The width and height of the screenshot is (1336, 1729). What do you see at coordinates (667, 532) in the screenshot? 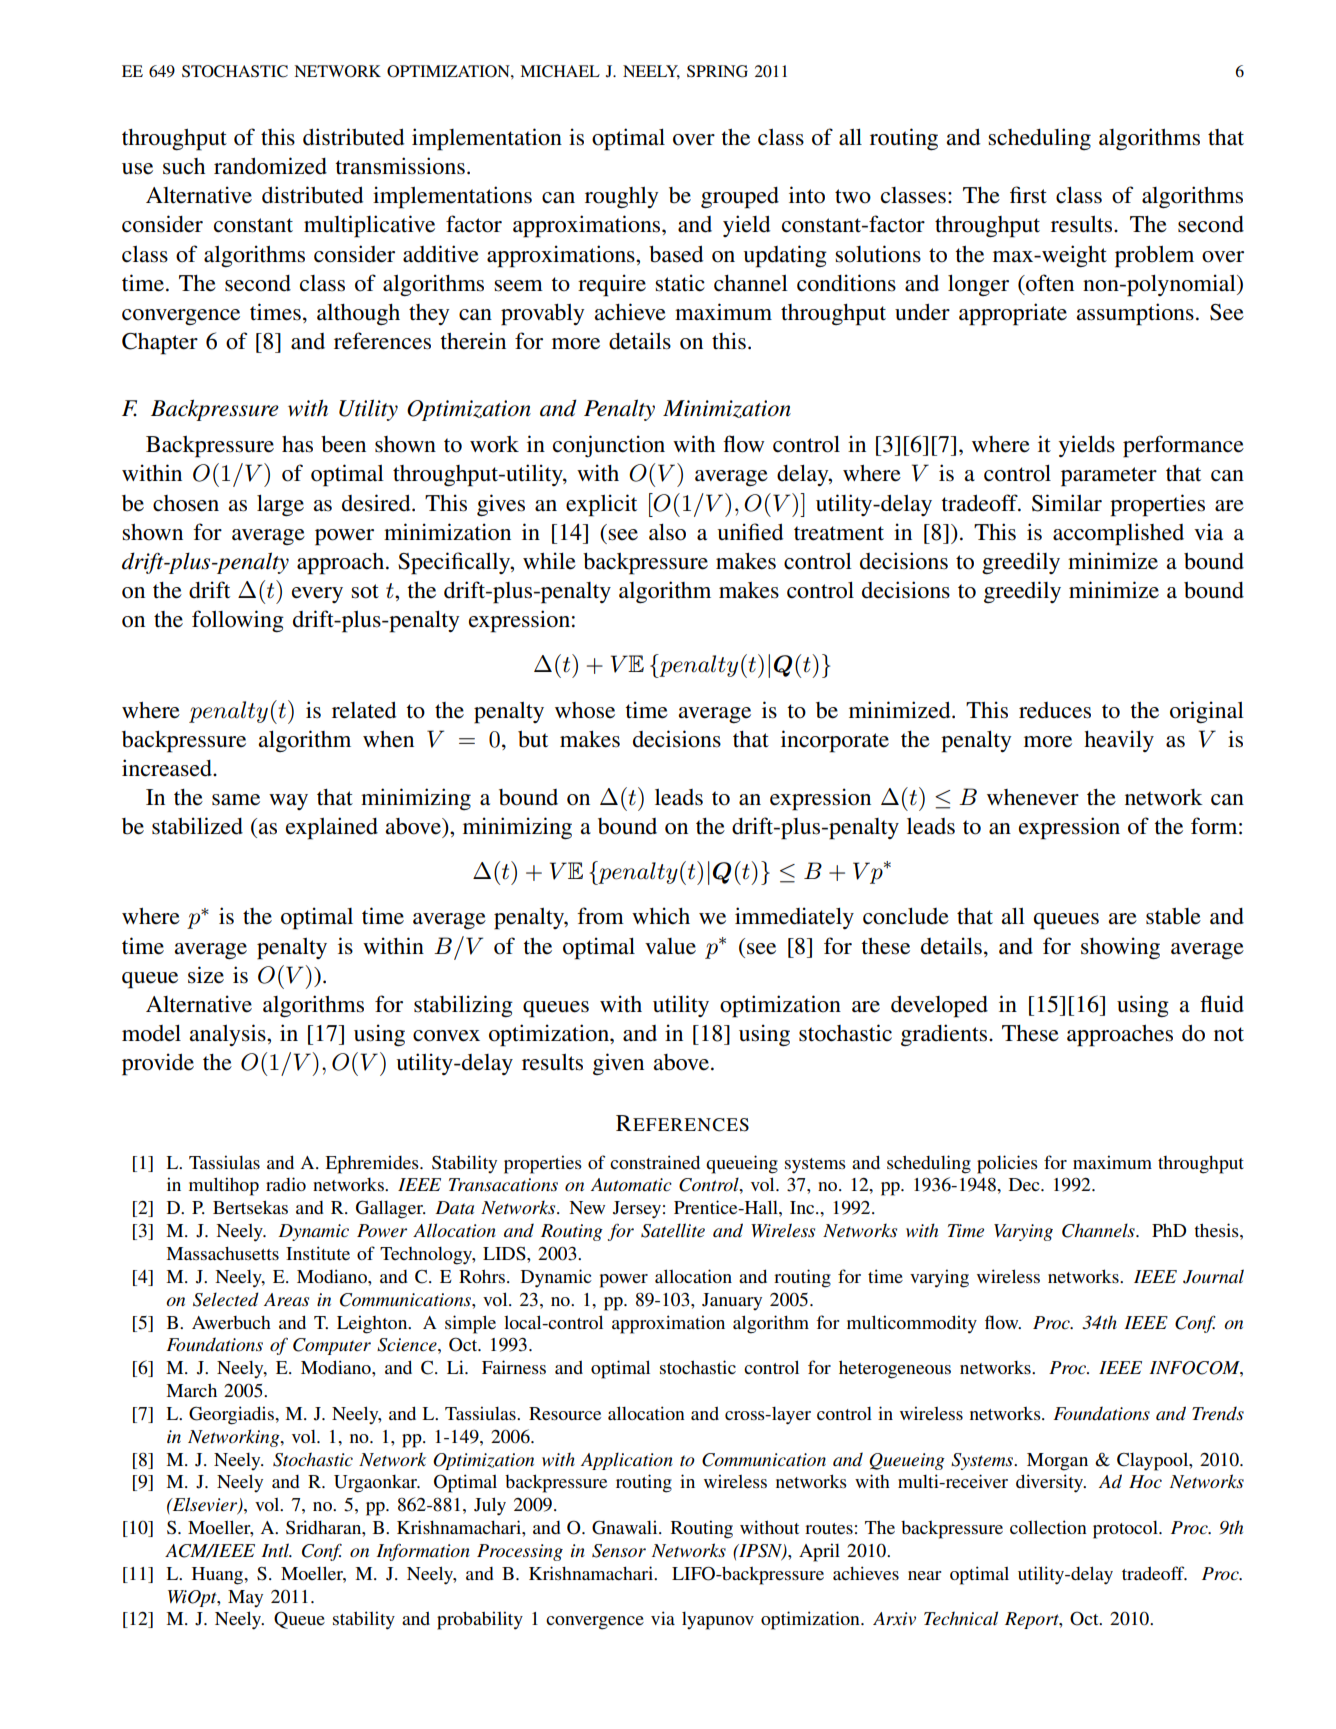
I see `also` at bounding box center [667, 532].
